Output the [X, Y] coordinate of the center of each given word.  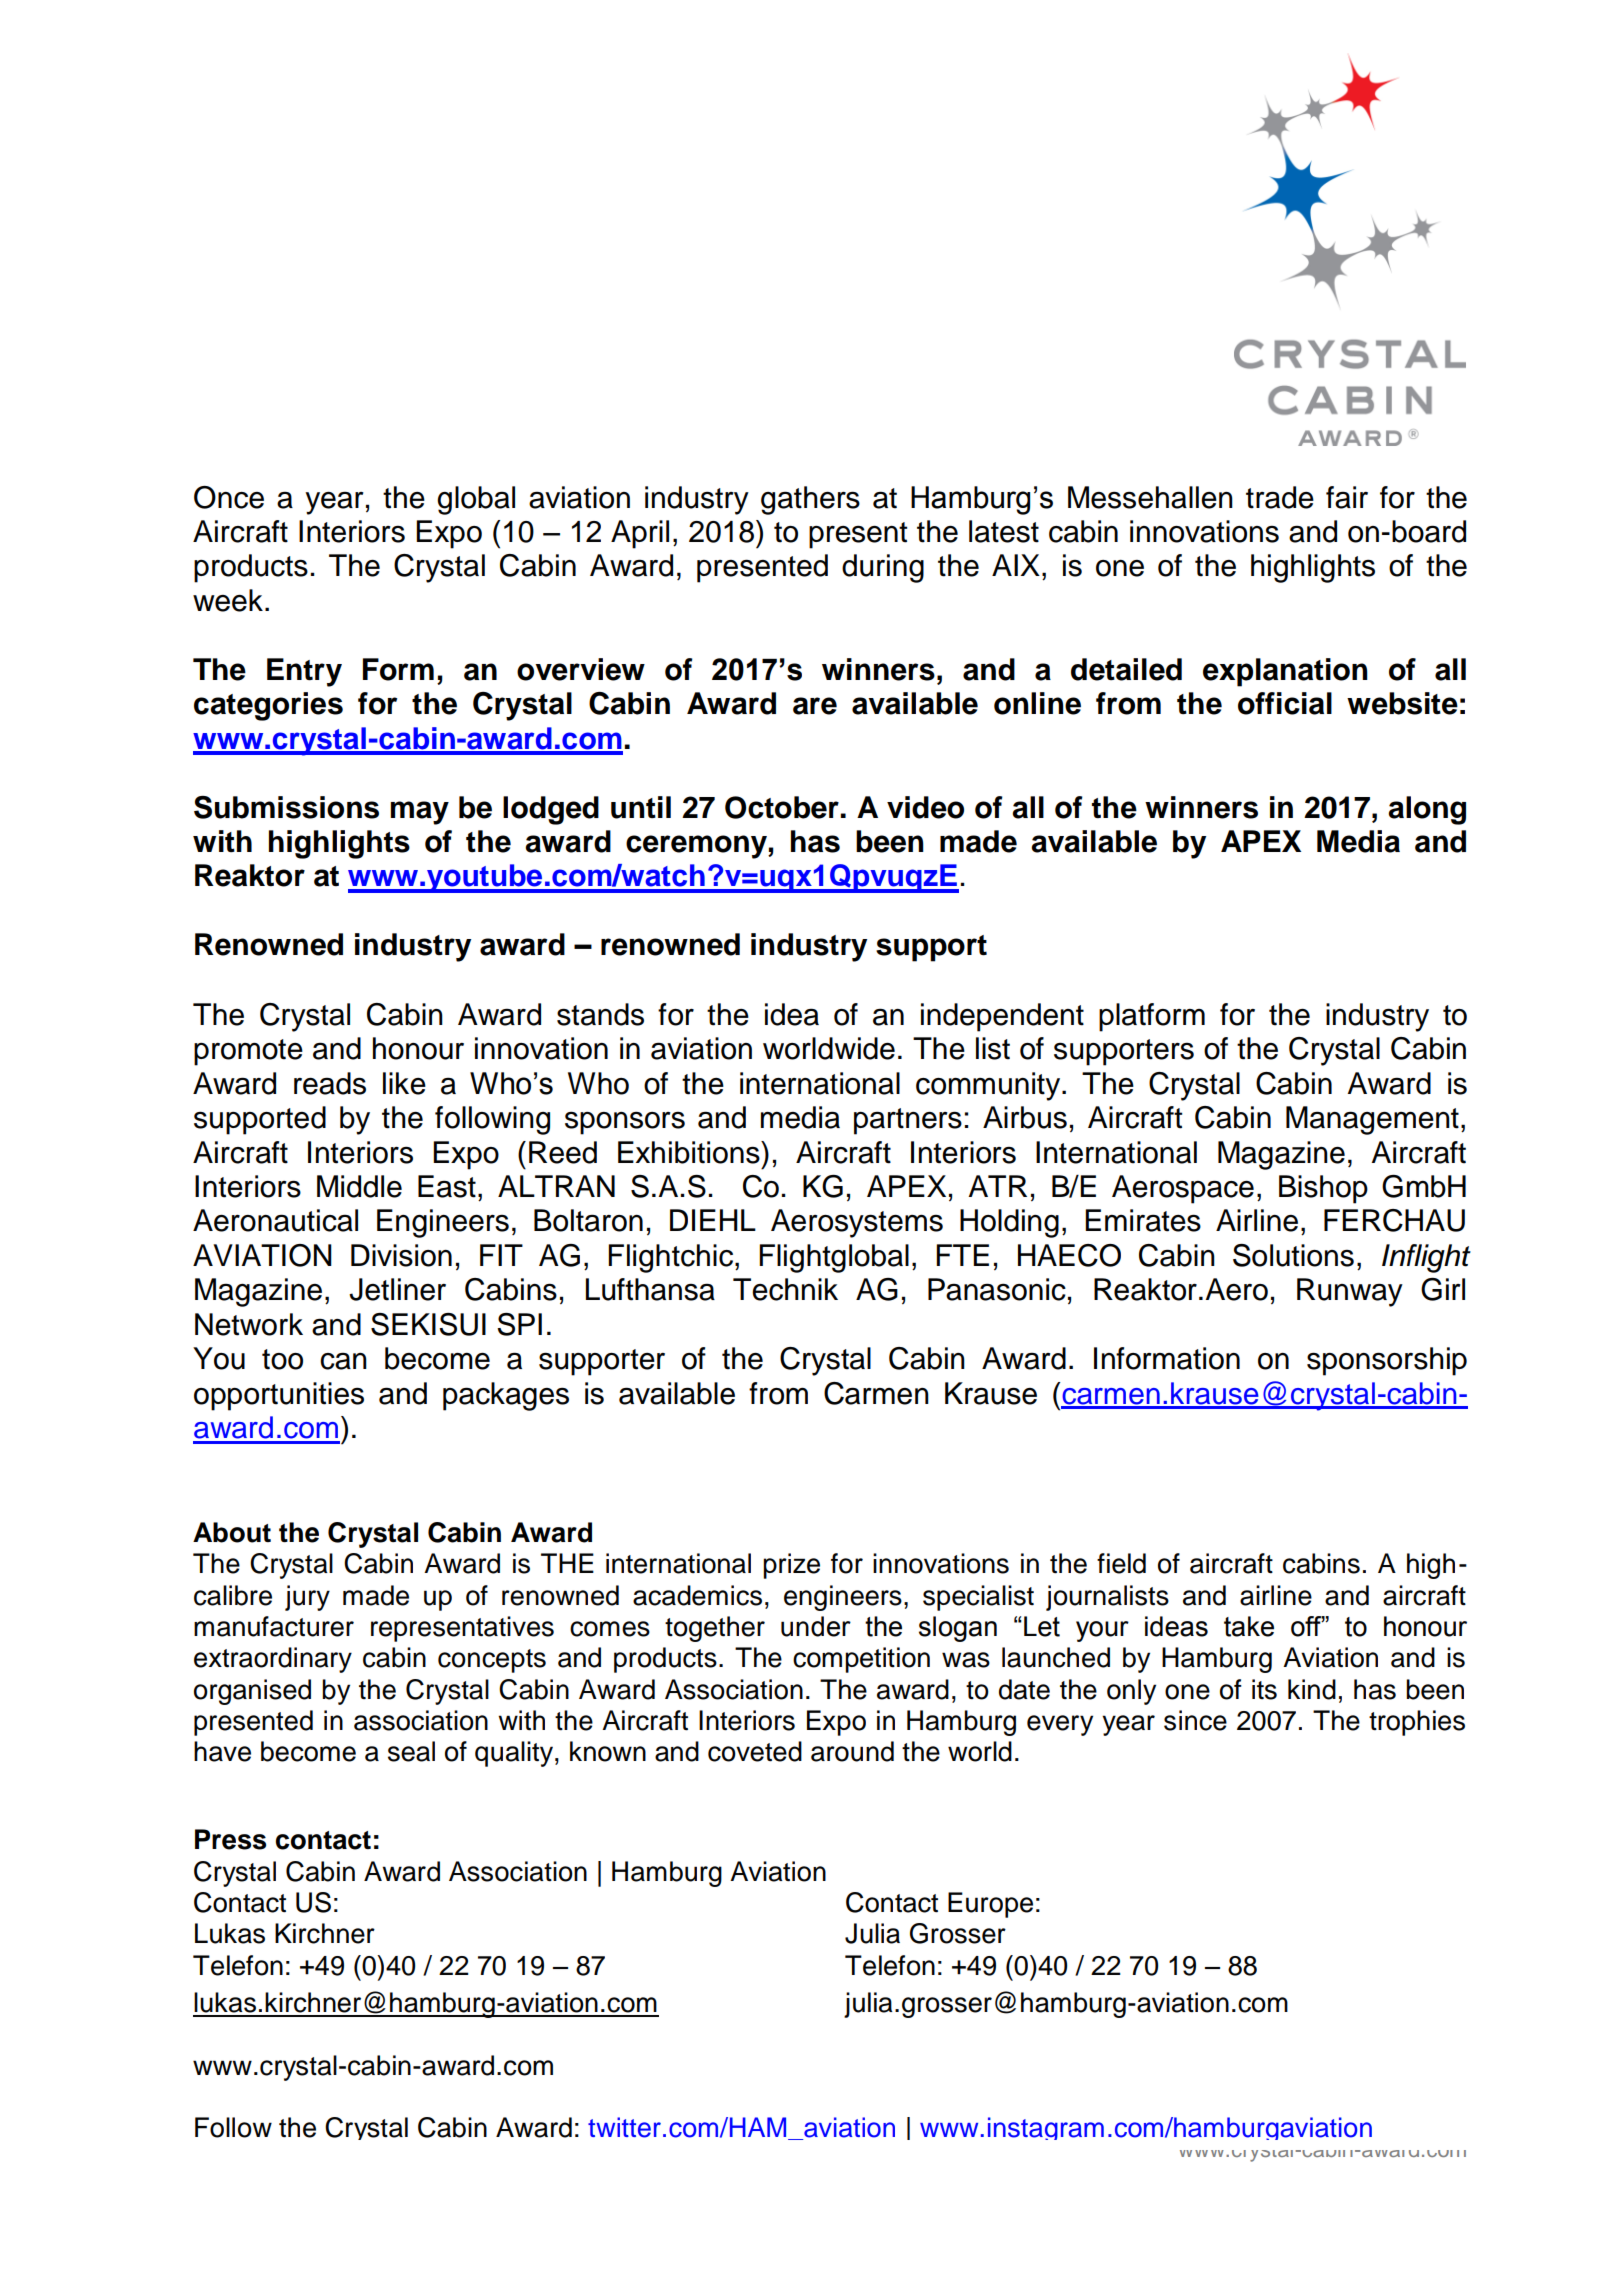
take [1249, 1626]
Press [230, 1839]
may [419, 813]
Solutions [1293, 1255]
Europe [990, 1905]
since [1195, 1720]
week [228, 600]
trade [1280, 497]
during [883, 568]
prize [791, 1566]
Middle [359, 1186]
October [783, 807]
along [1427, 810]
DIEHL [713, 1220]
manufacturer [274, 1626]
